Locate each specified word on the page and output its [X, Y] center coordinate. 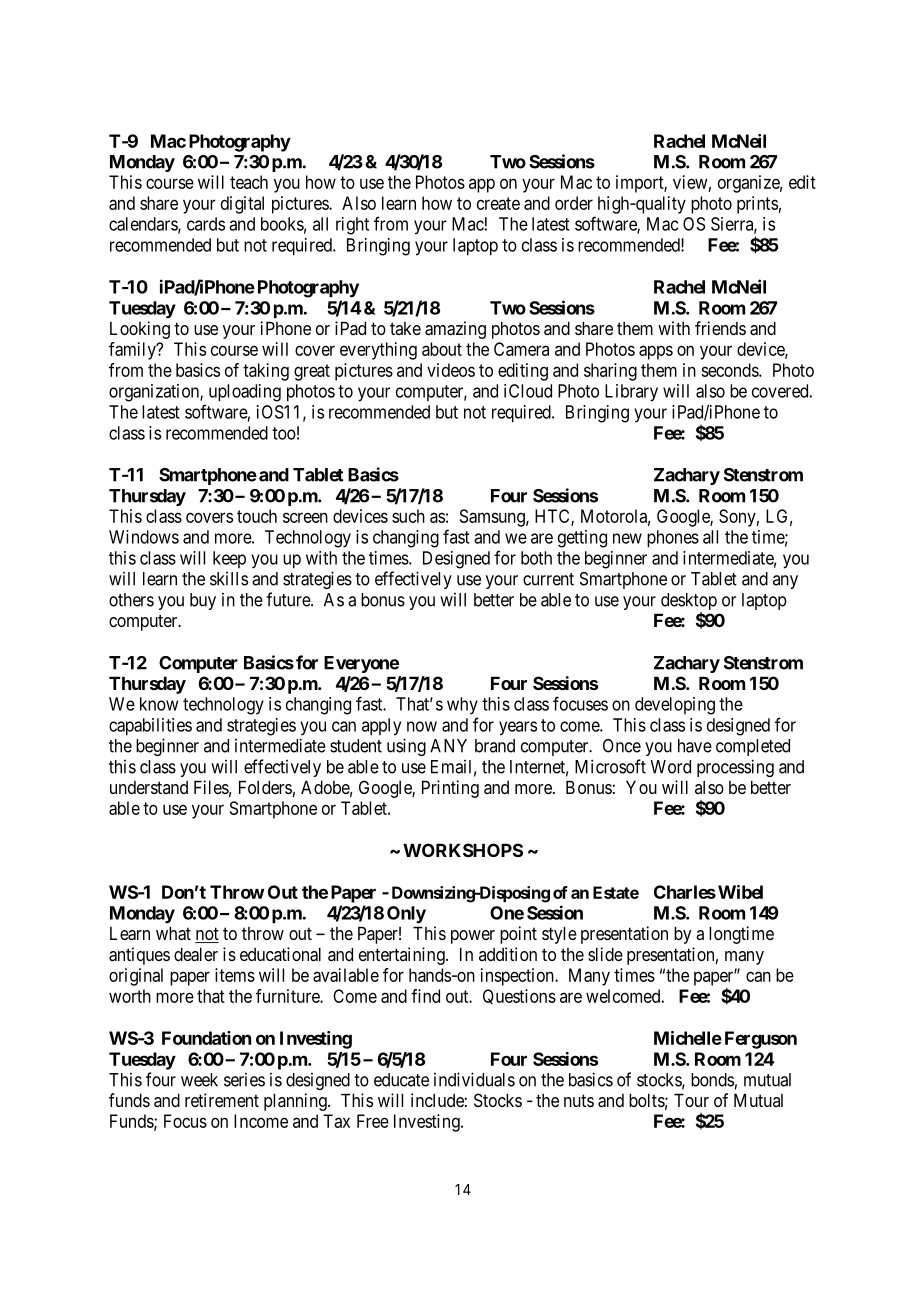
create [498, 203]
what [173, 933]
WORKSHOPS [463, 850]
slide [605, 954]
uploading [245, 393]
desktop [689, 603]
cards [206, 224]
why [462, 706]
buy [203, 601]
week [199, 1080]
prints [757, 205]
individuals [474, 1079]
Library [631, 393]
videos [451, 370]
